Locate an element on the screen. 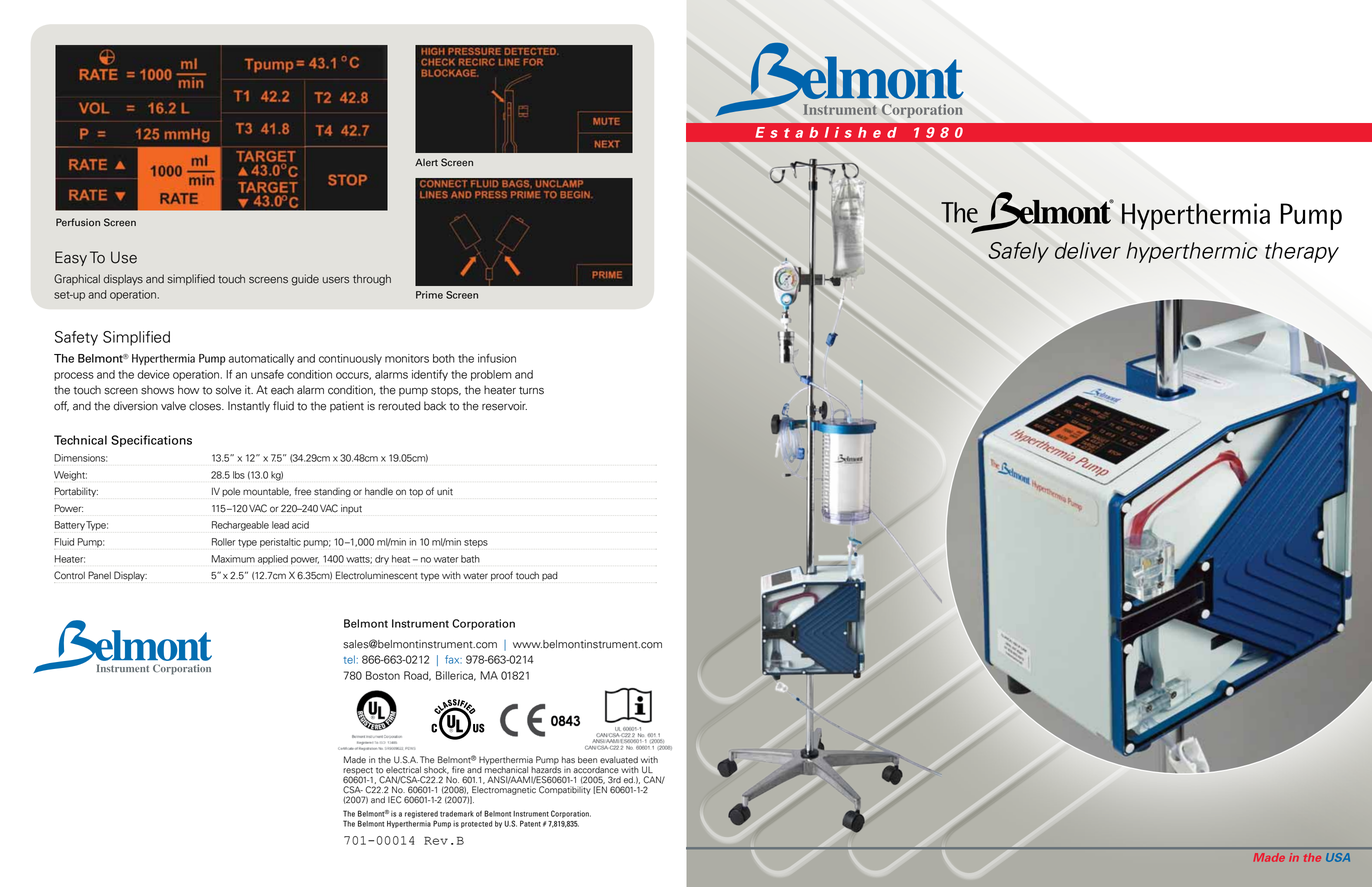 The height and width of the screenshot is (887, 1372). evaluated is located at coordinates (619, 760).
